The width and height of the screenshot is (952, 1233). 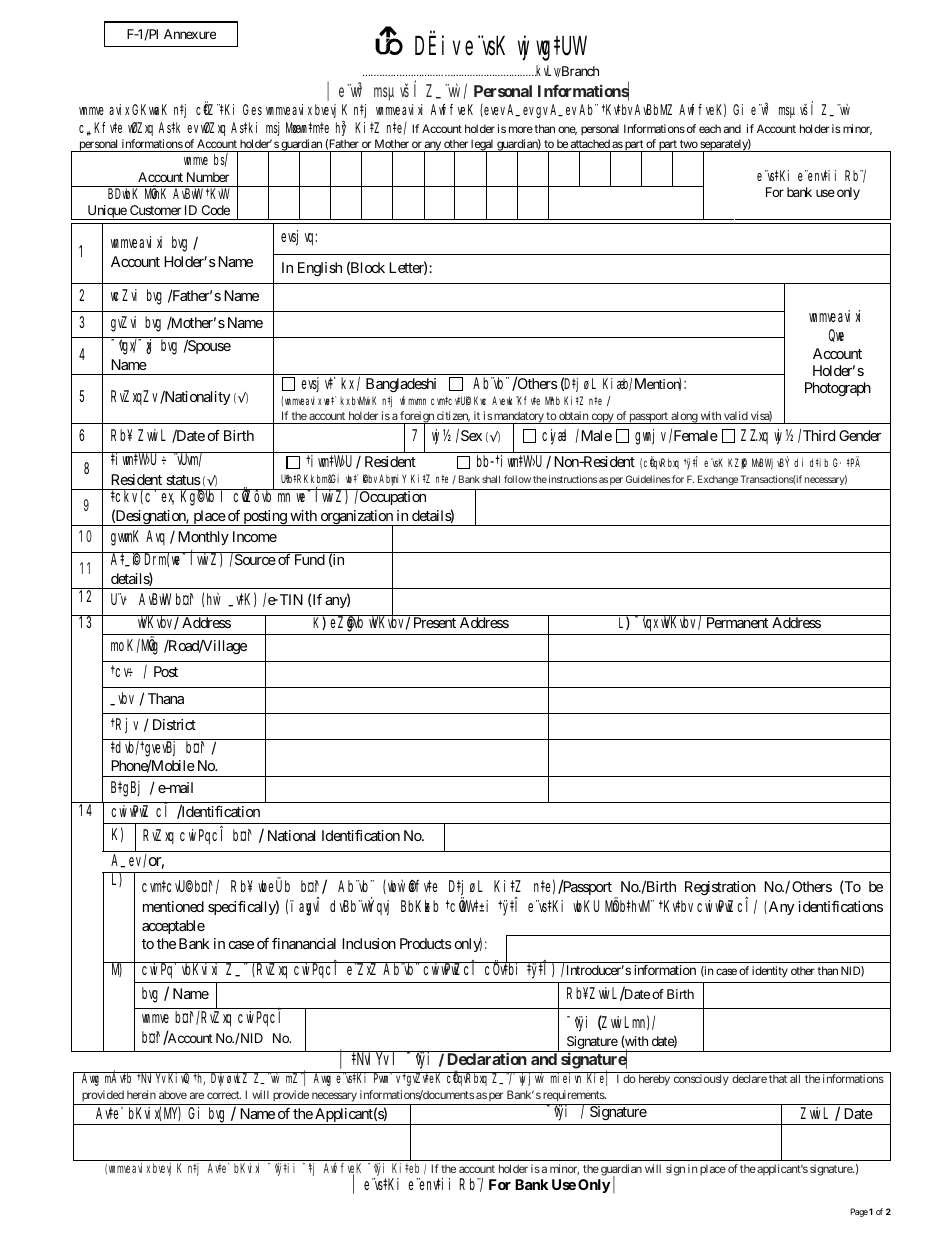 What do you see at coordinates (482, 146) in the screenshot?
I see `legal` at bounding box center [482, 146].
